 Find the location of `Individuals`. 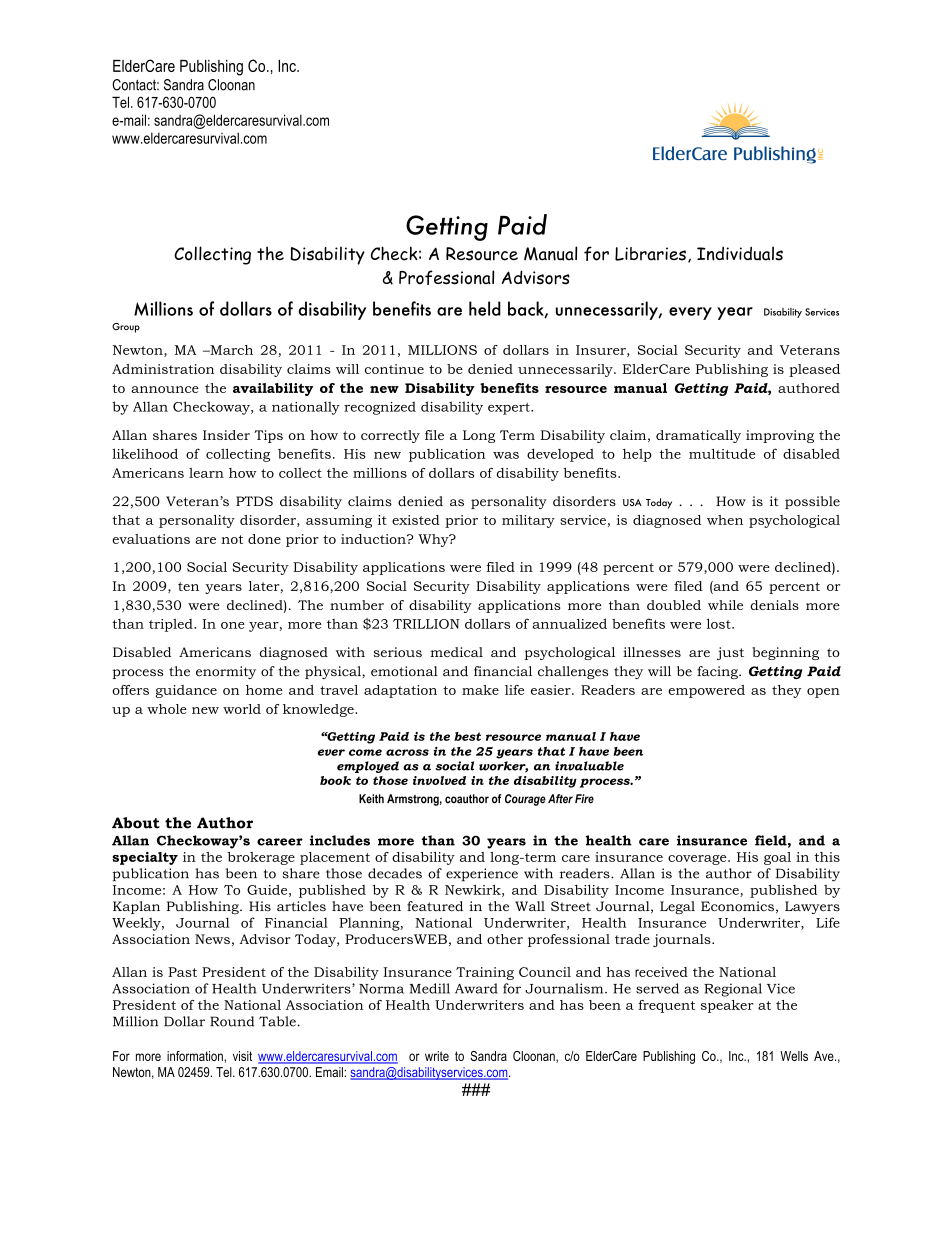

Individuals is located at coordinates (740, 253).
